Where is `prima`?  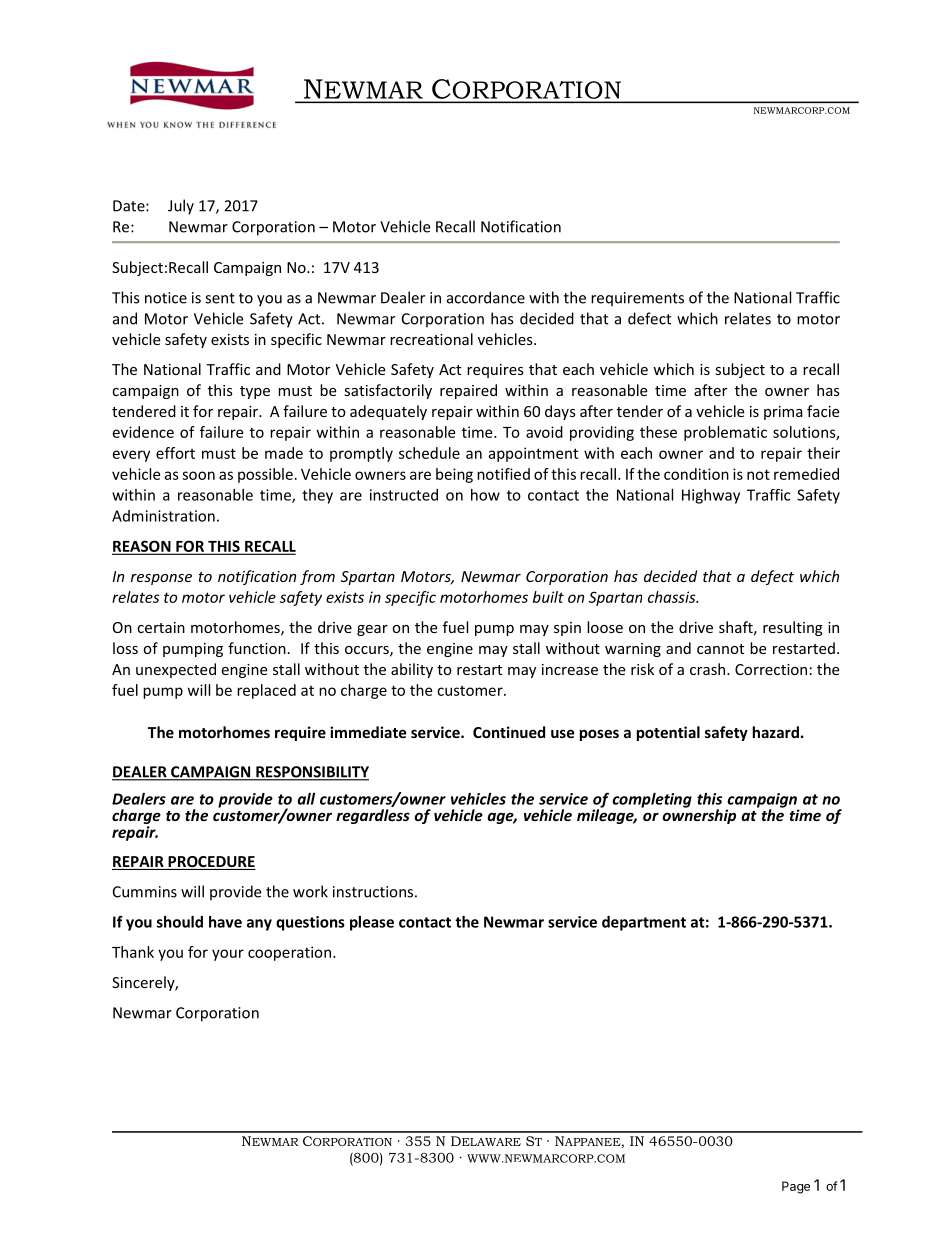 prima is located at coordinates (783, 413).
